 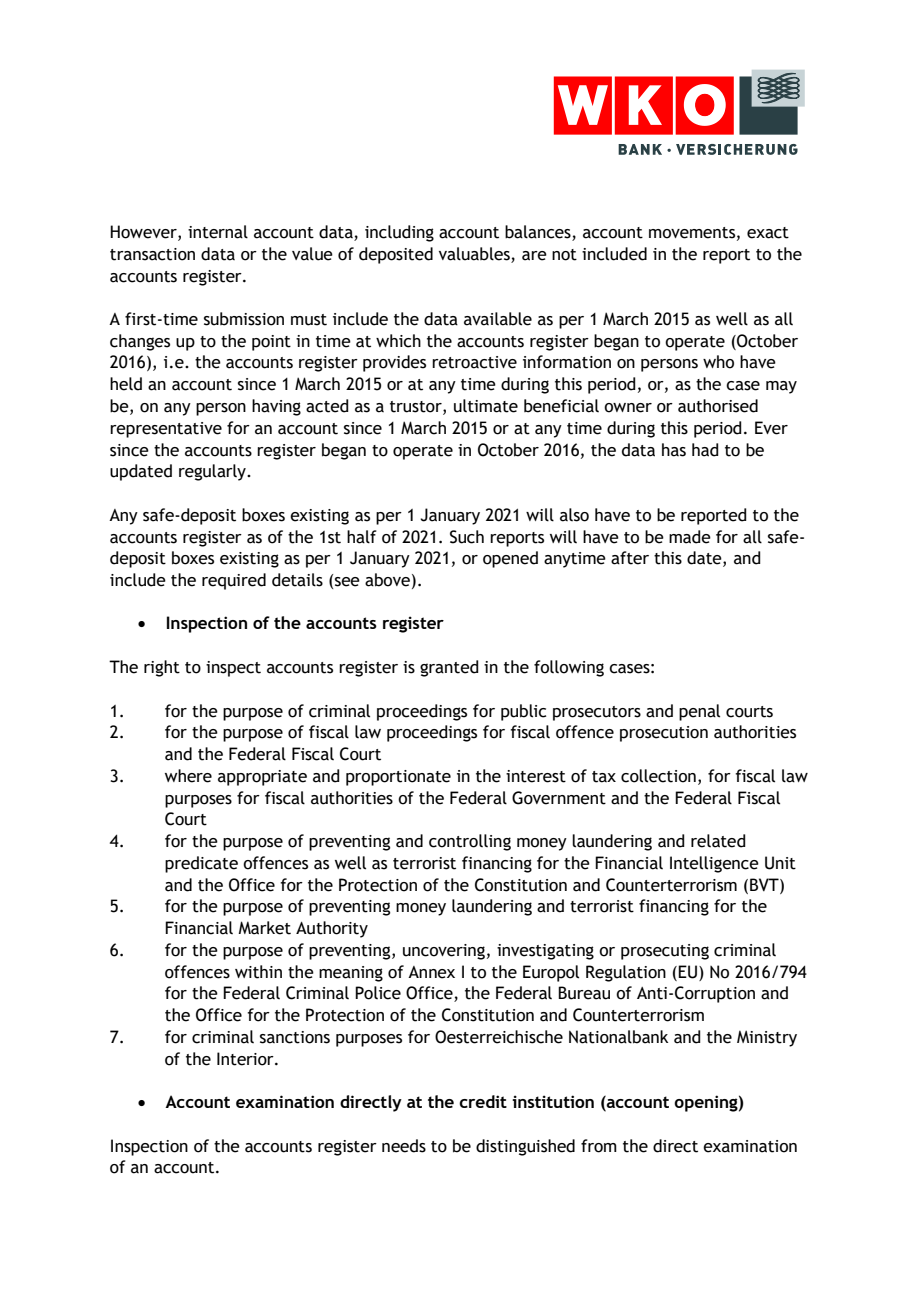 What do you see at coordinates (599, 1146) in the screenshot?
I see `from` at bounding box center [599, 1146].
